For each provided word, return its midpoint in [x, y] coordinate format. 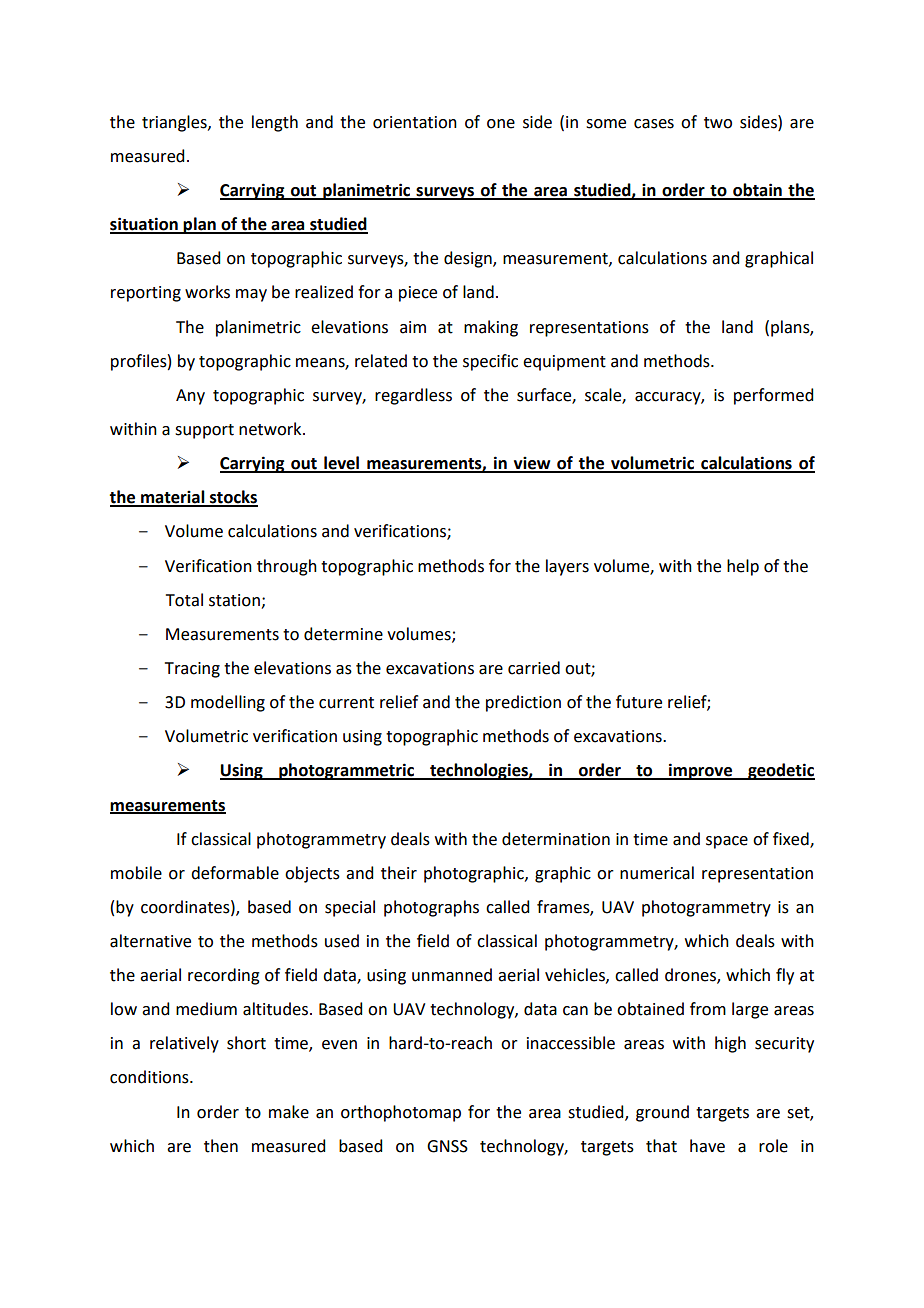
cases [654, 124]
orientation [415, 122]
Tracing [192, 670]
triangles [175, 123]
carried [534, 668]
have [707, 1146]
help [743, 567]
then [221, 1146]
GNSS [447, 1146]
